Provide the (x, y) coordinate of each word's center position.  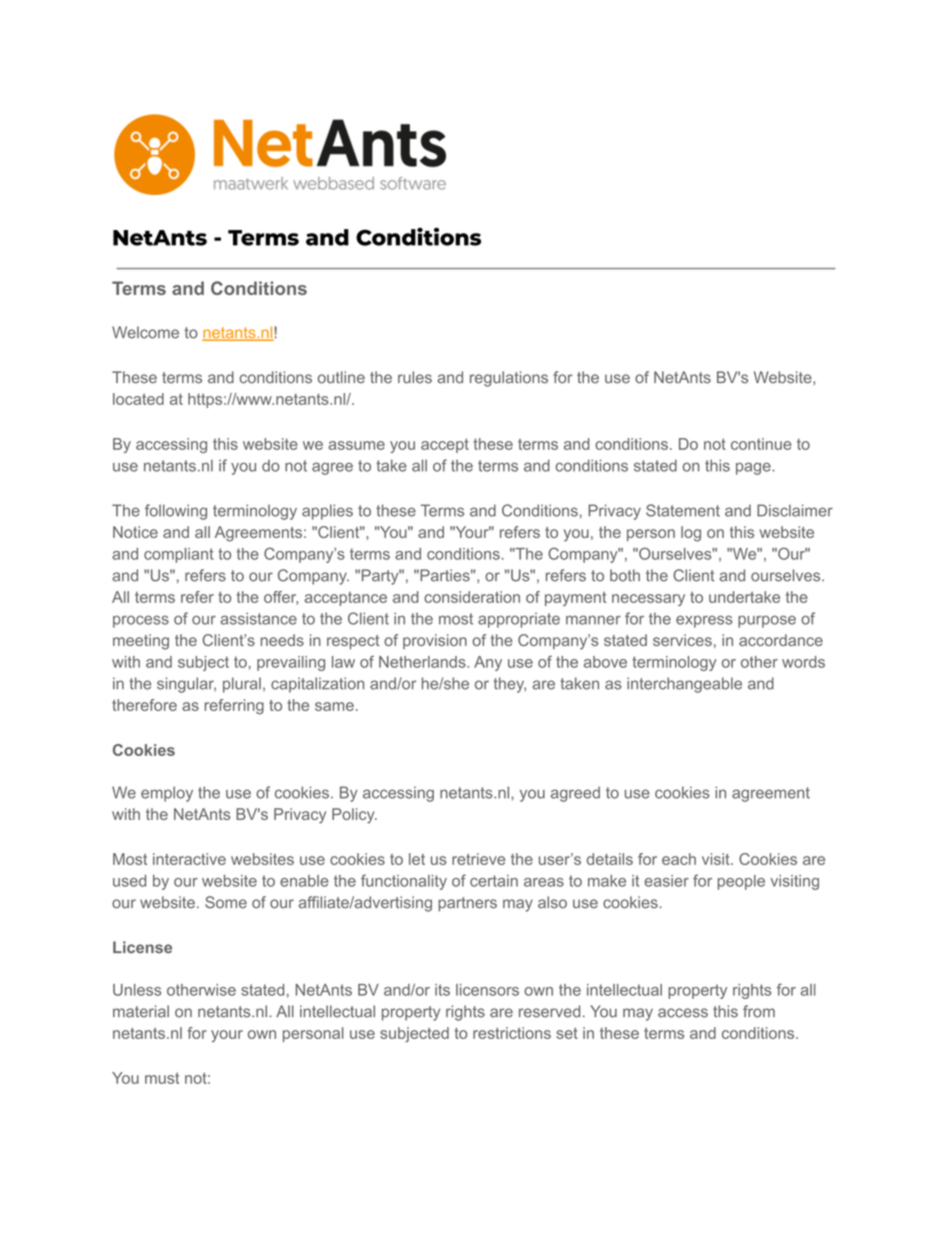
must (162, 1078)
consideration (472, 597)
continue (761, 444)
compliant (178, 555)
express (704, 621)
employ (167, 794)
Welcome (145, 332)
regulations (509, 379)
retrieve (478, 859)
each (679, 859)
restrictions (512, 1033)
